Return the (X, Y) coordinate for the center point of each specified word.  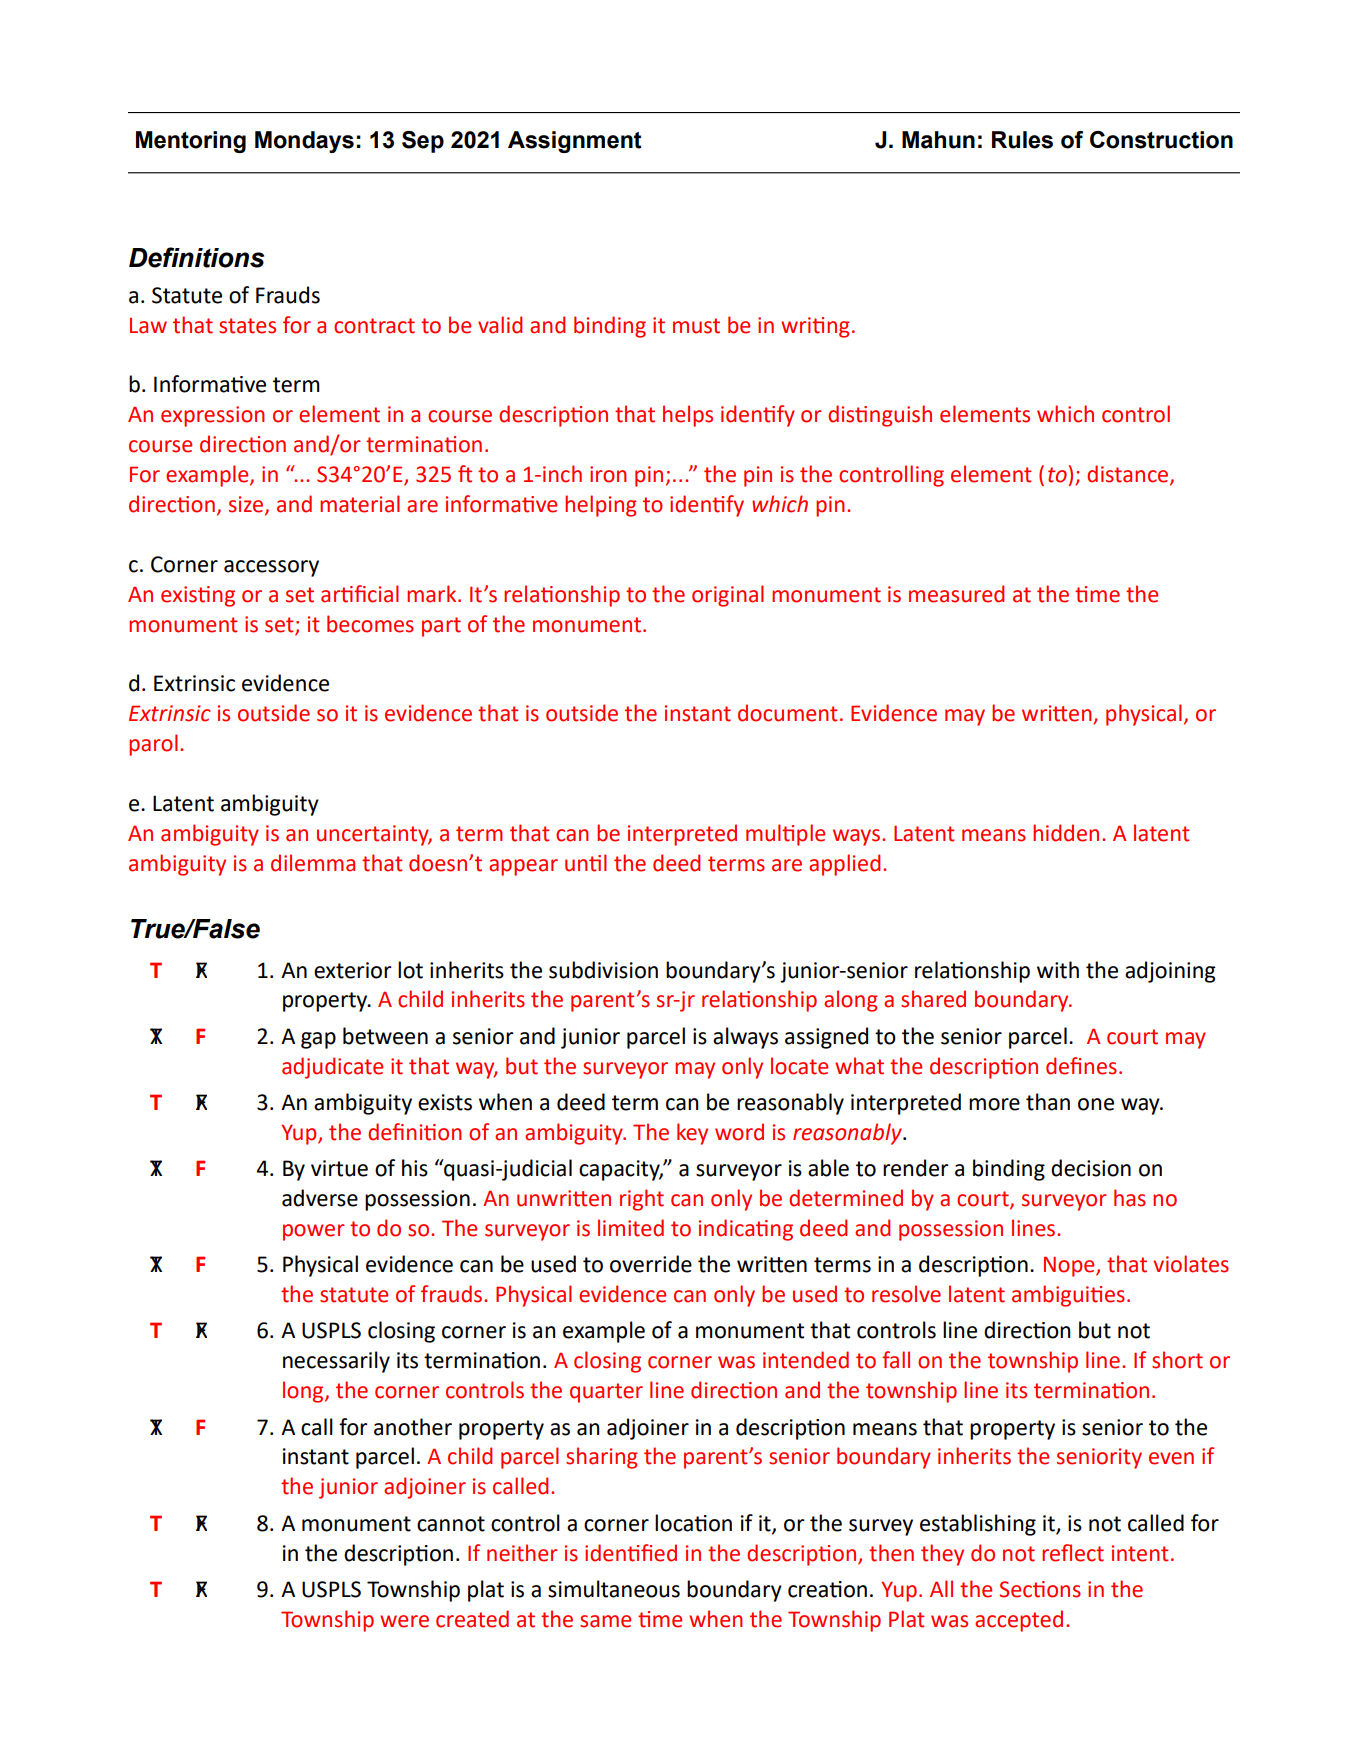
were (404, 1621)
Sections (1040, 1589)
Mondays (304, 142)
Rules (1022, 140)
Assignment (575, 142)
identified (631, 1553)
